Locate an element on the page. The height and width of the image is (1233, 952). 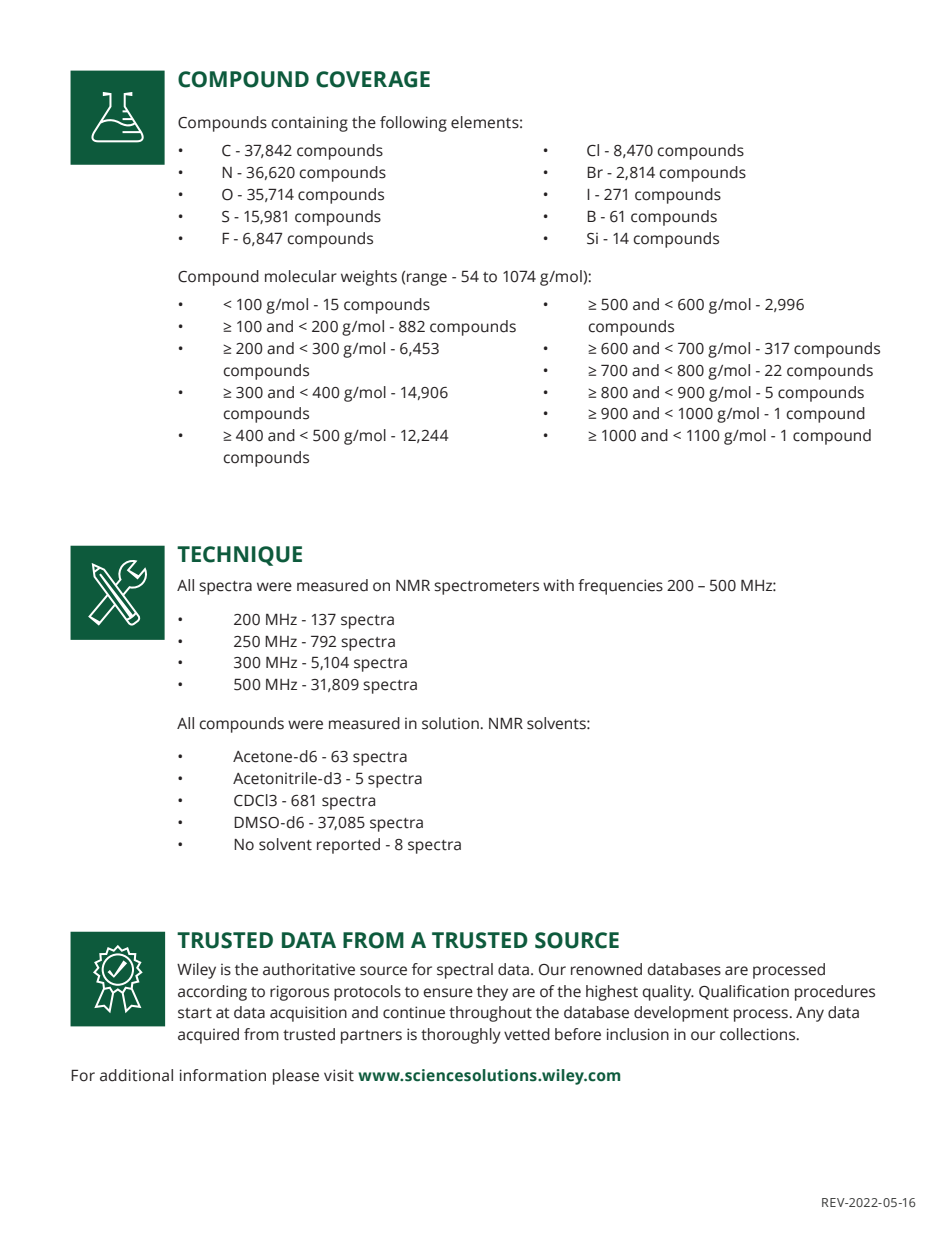
containing is located at coordinates (309, 124).
